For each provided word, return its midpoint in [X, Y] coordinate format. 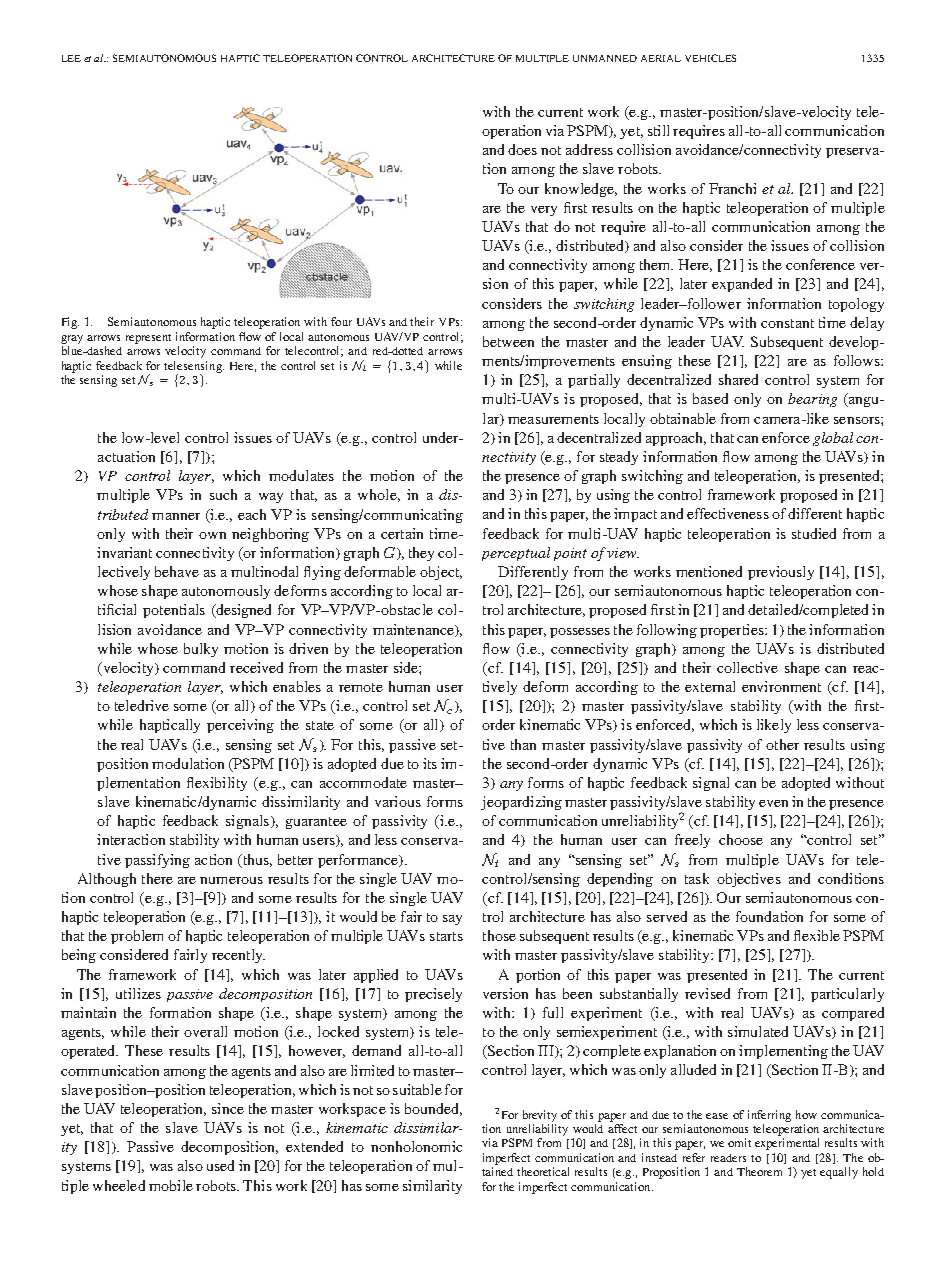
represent [148, 339]
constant [787, 323]
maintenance [414, 630]
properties [733, 631]
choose [741, 839]
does [522, 149]
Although [107, 880]
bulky [201, 650]
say [452, 920]
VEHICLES [710, 58]
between [508, 341]
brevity [540, 1116]
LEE [71, 58]
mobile [171, 1185]
